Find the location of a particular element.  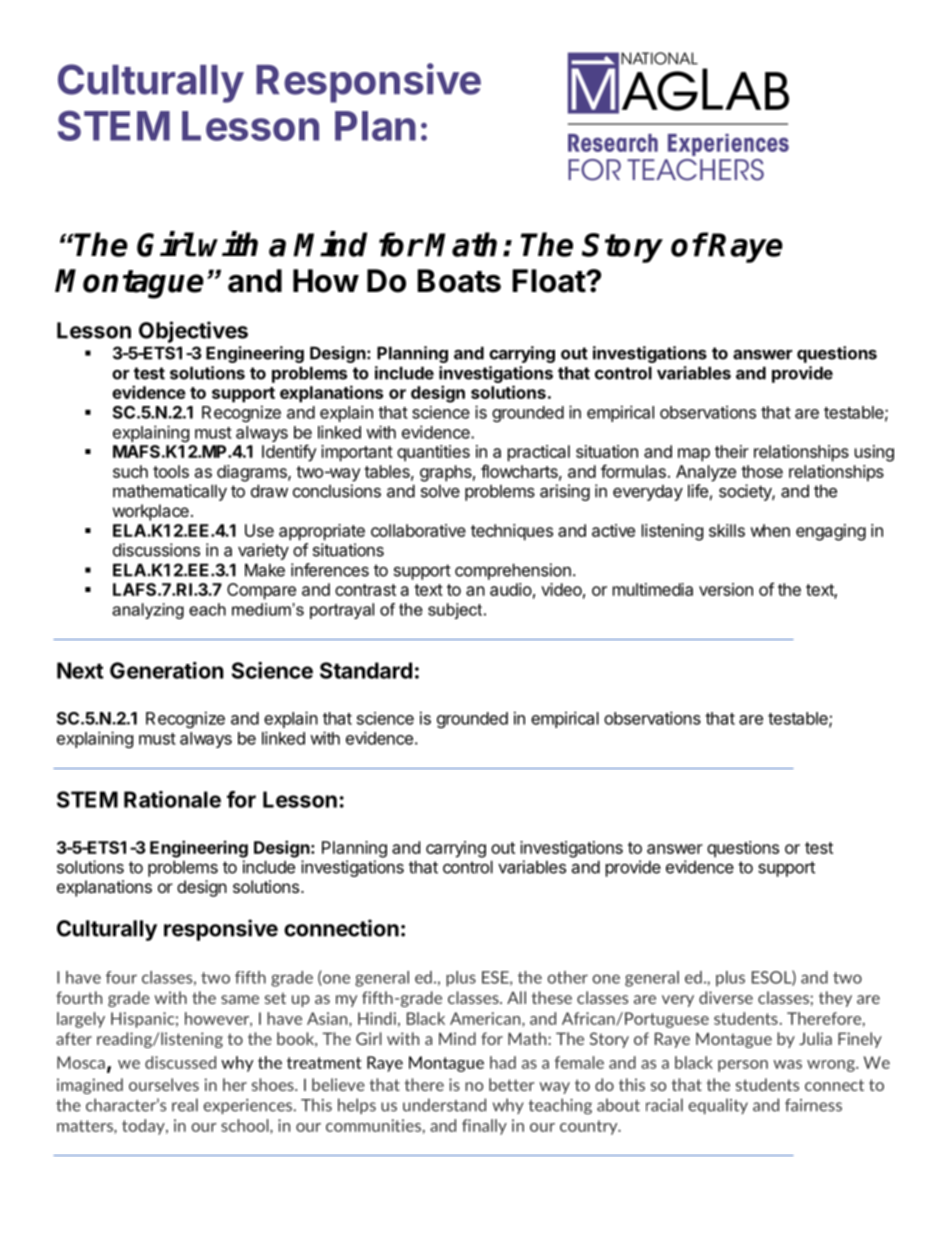

other is located at coordinates (567, 977).
